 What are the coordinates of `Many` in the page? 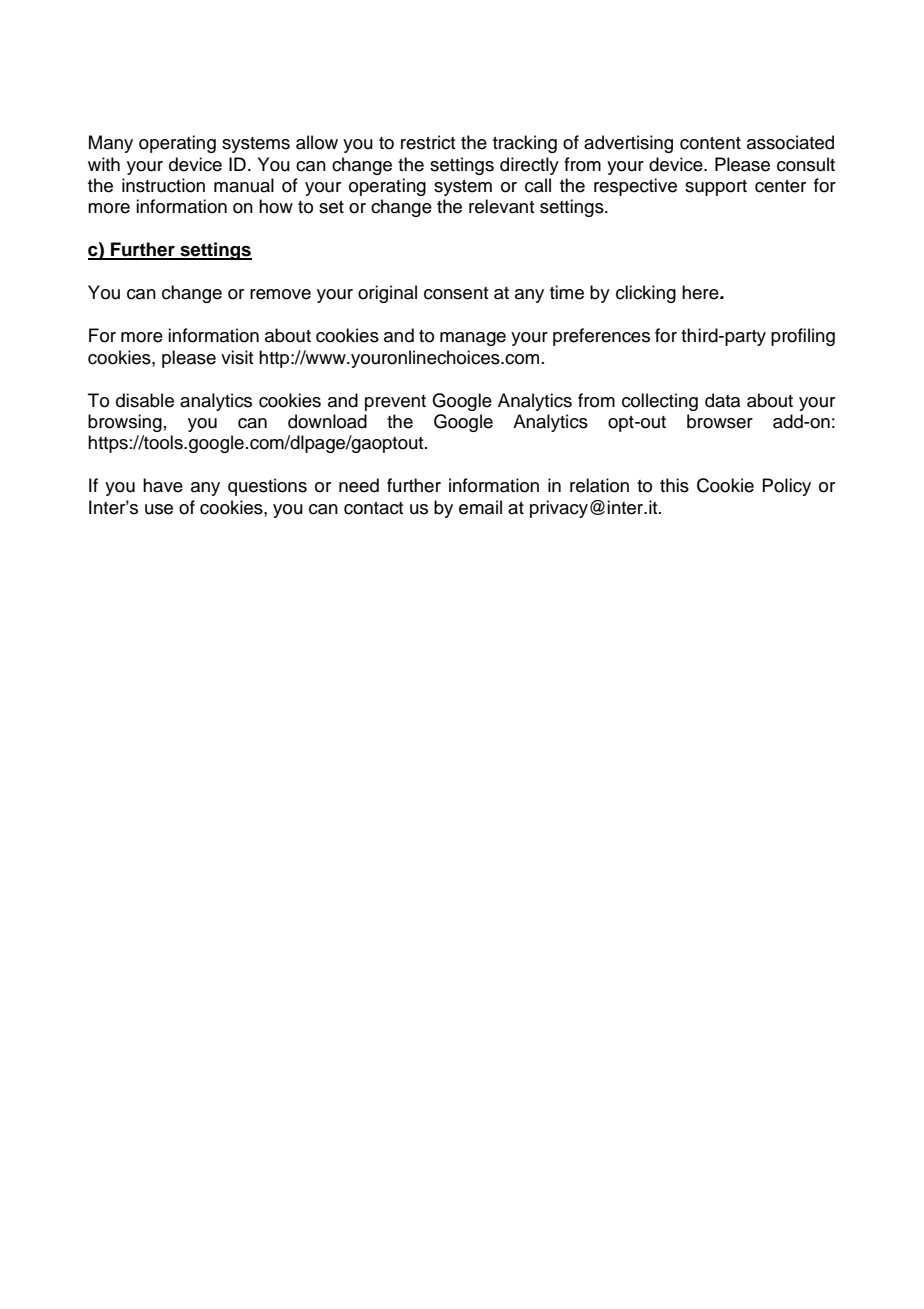 It's located at (111, 144).
